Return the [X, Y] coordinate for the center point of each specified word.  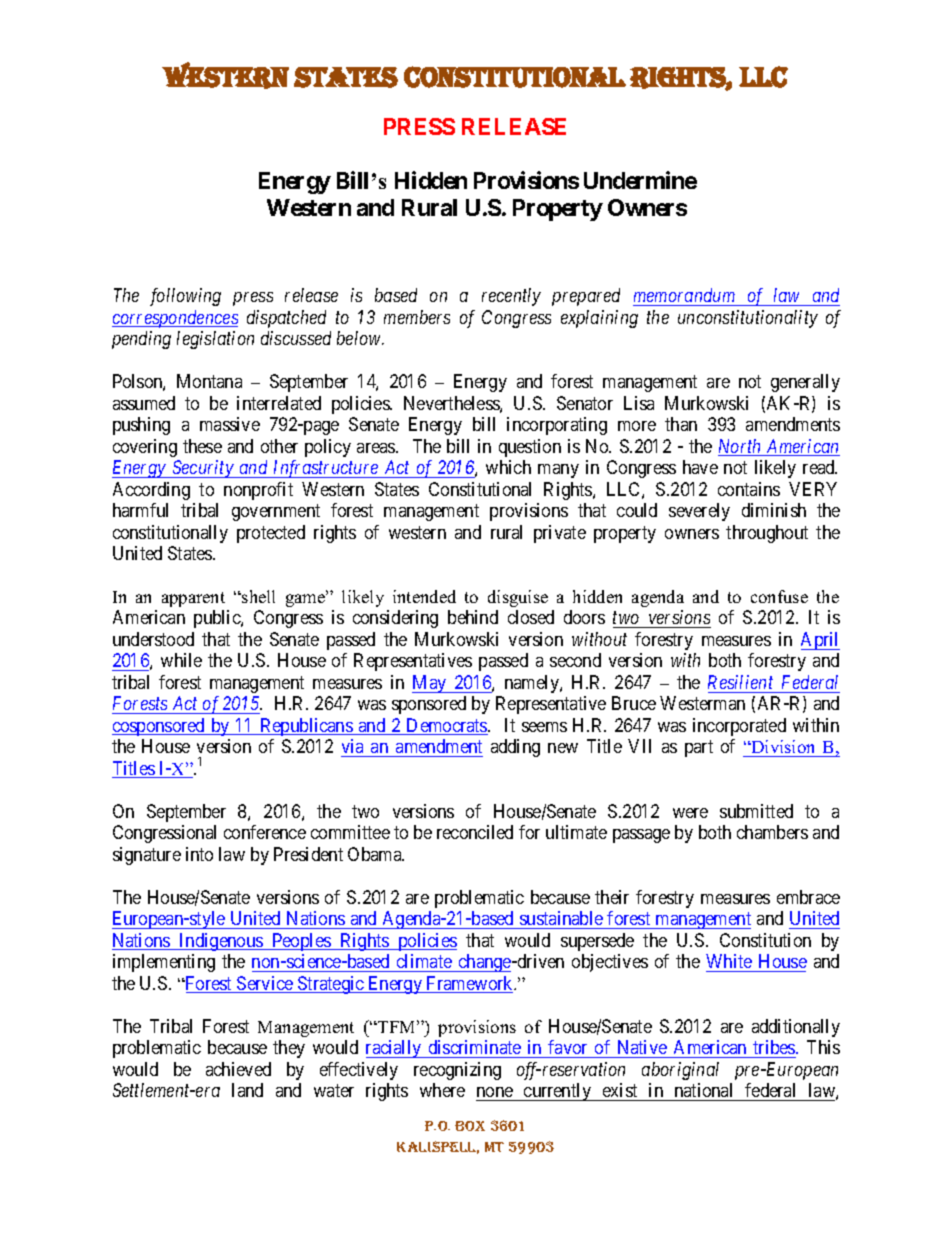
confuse [779, 596]
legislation [215, 340]
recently [511, 297]
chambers [772, 832]
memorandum [684, 295]
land [247, 1090]
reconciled [475, 832]
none [495, 1092]
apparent [193, 599]
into [199, 854]
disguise [518, 598]
